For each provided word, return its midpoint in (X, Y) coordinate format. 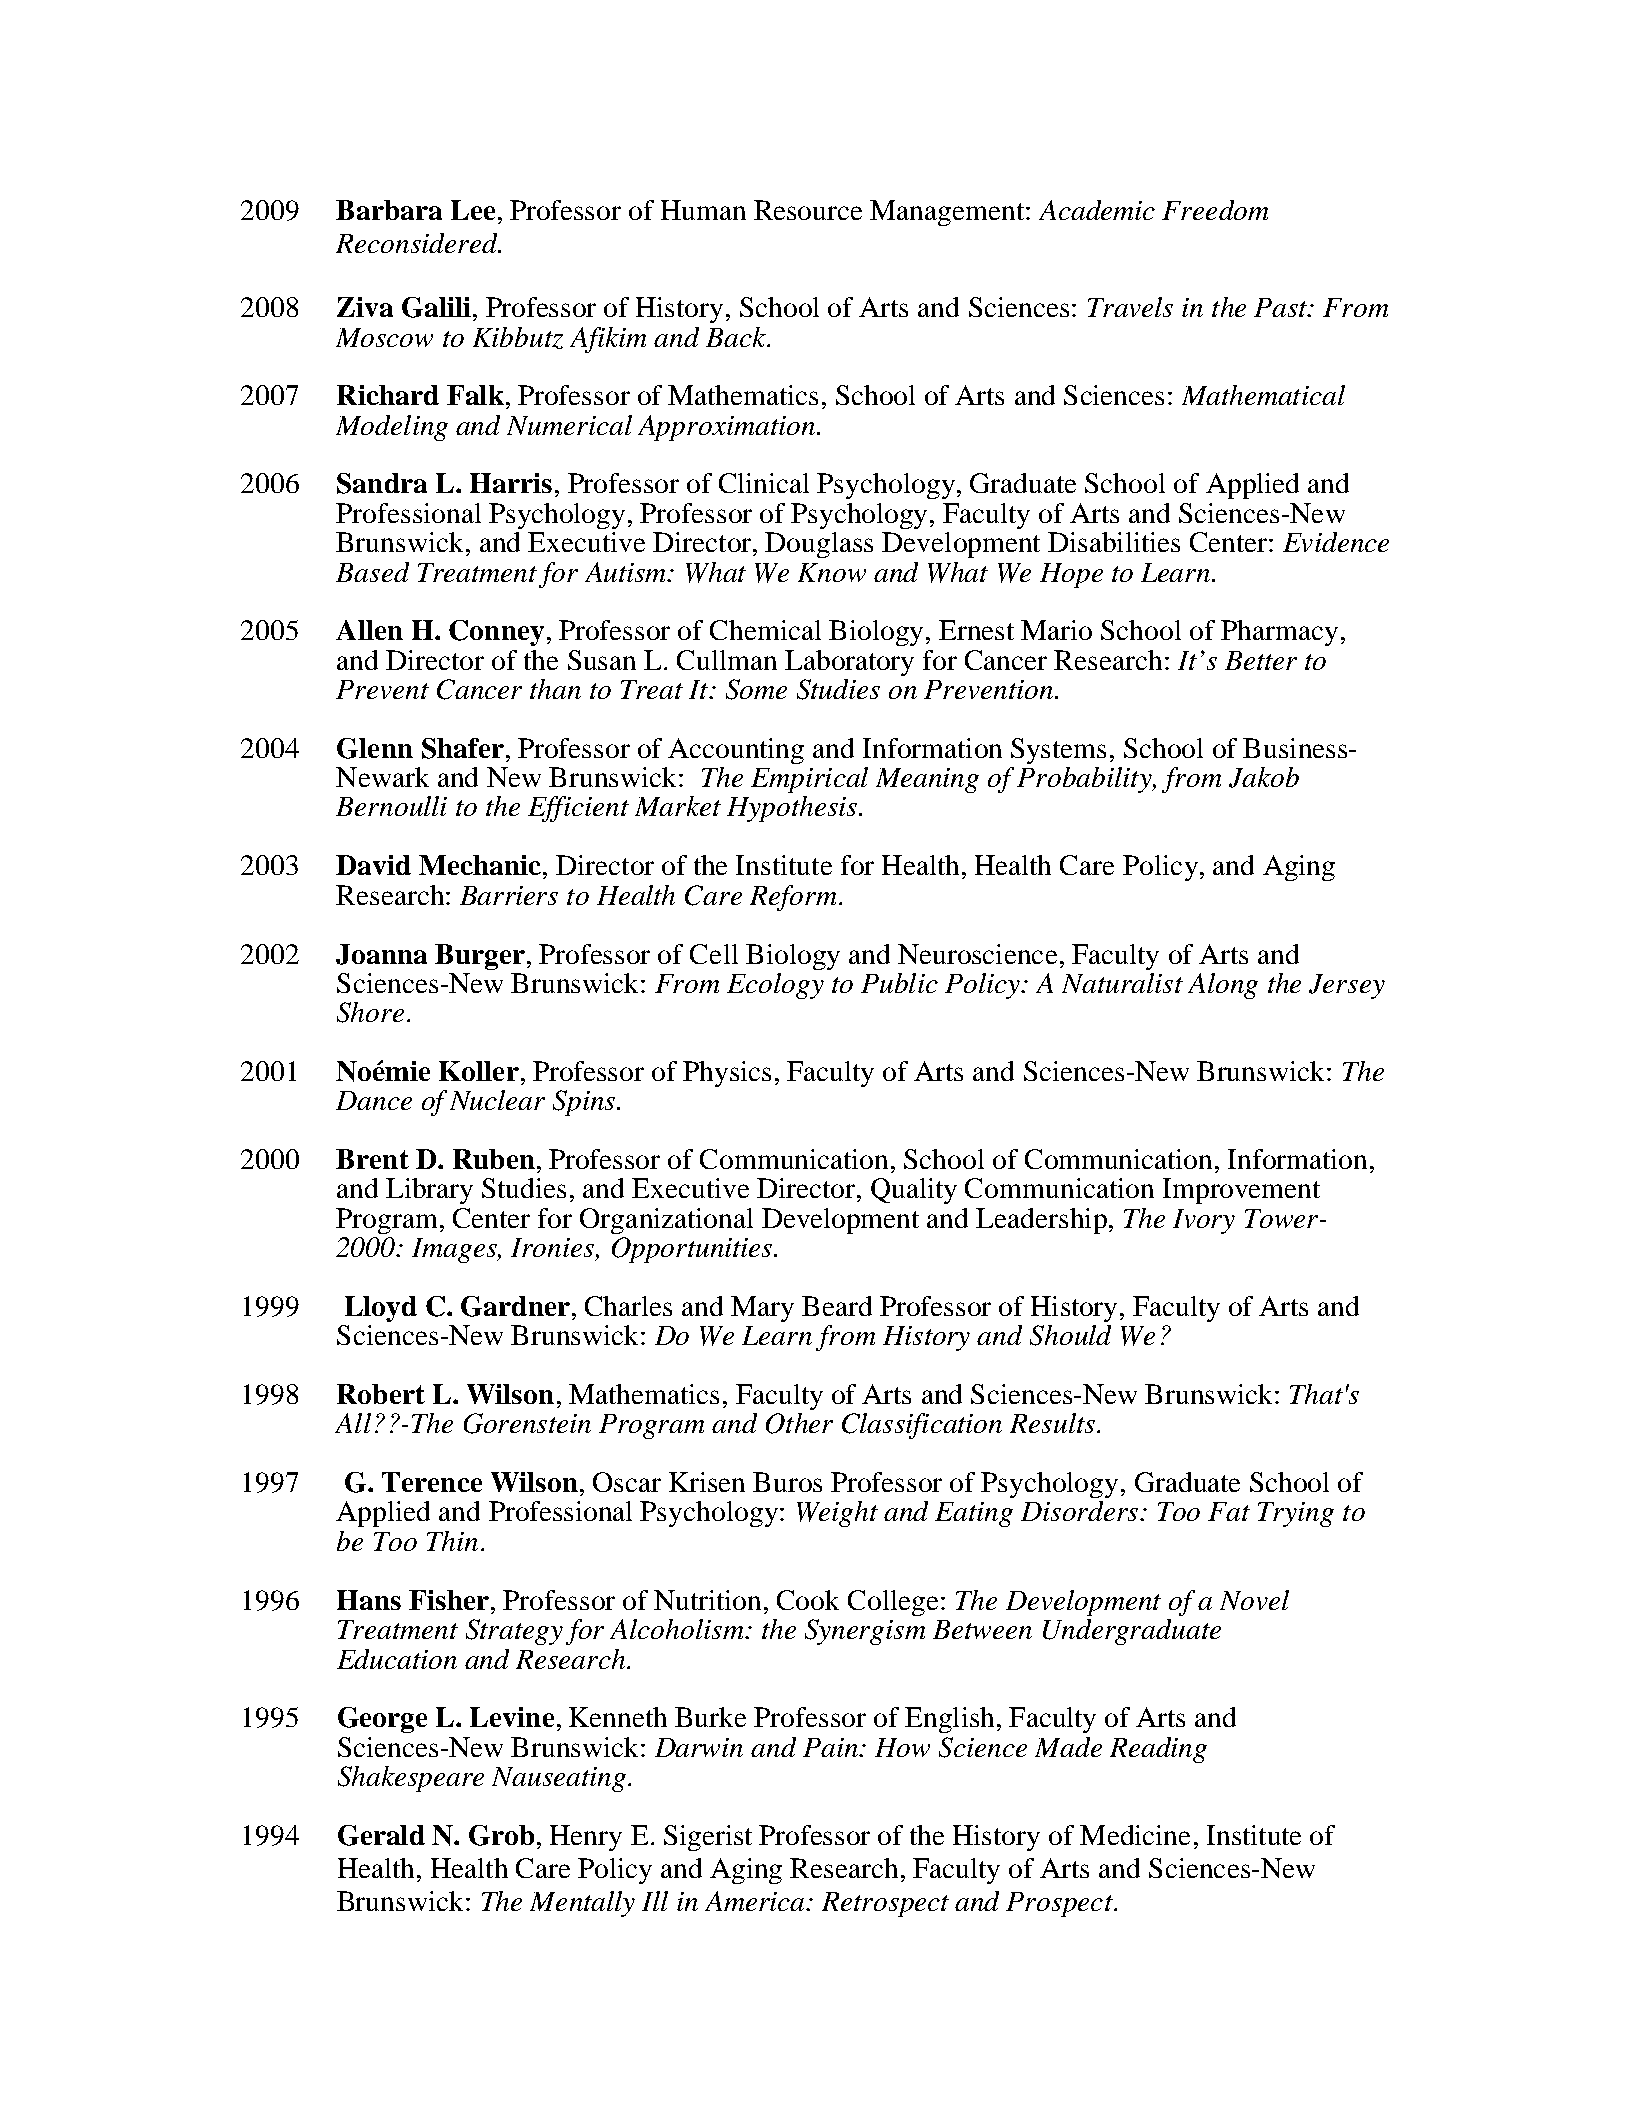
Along (1223, 986)
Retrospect (885, 1904)
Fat (1229, 1511)
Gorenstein (527, 1423)
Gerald (381, 1835)
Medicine (1135, 1835)
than (555, 689)
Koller (479, 1071)
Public (899, 983)
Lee (473, 210)
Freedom (1215, 210)
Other (799, 1423)
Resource (808, 210)
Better (1261, 660)
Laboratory (849, 663)
